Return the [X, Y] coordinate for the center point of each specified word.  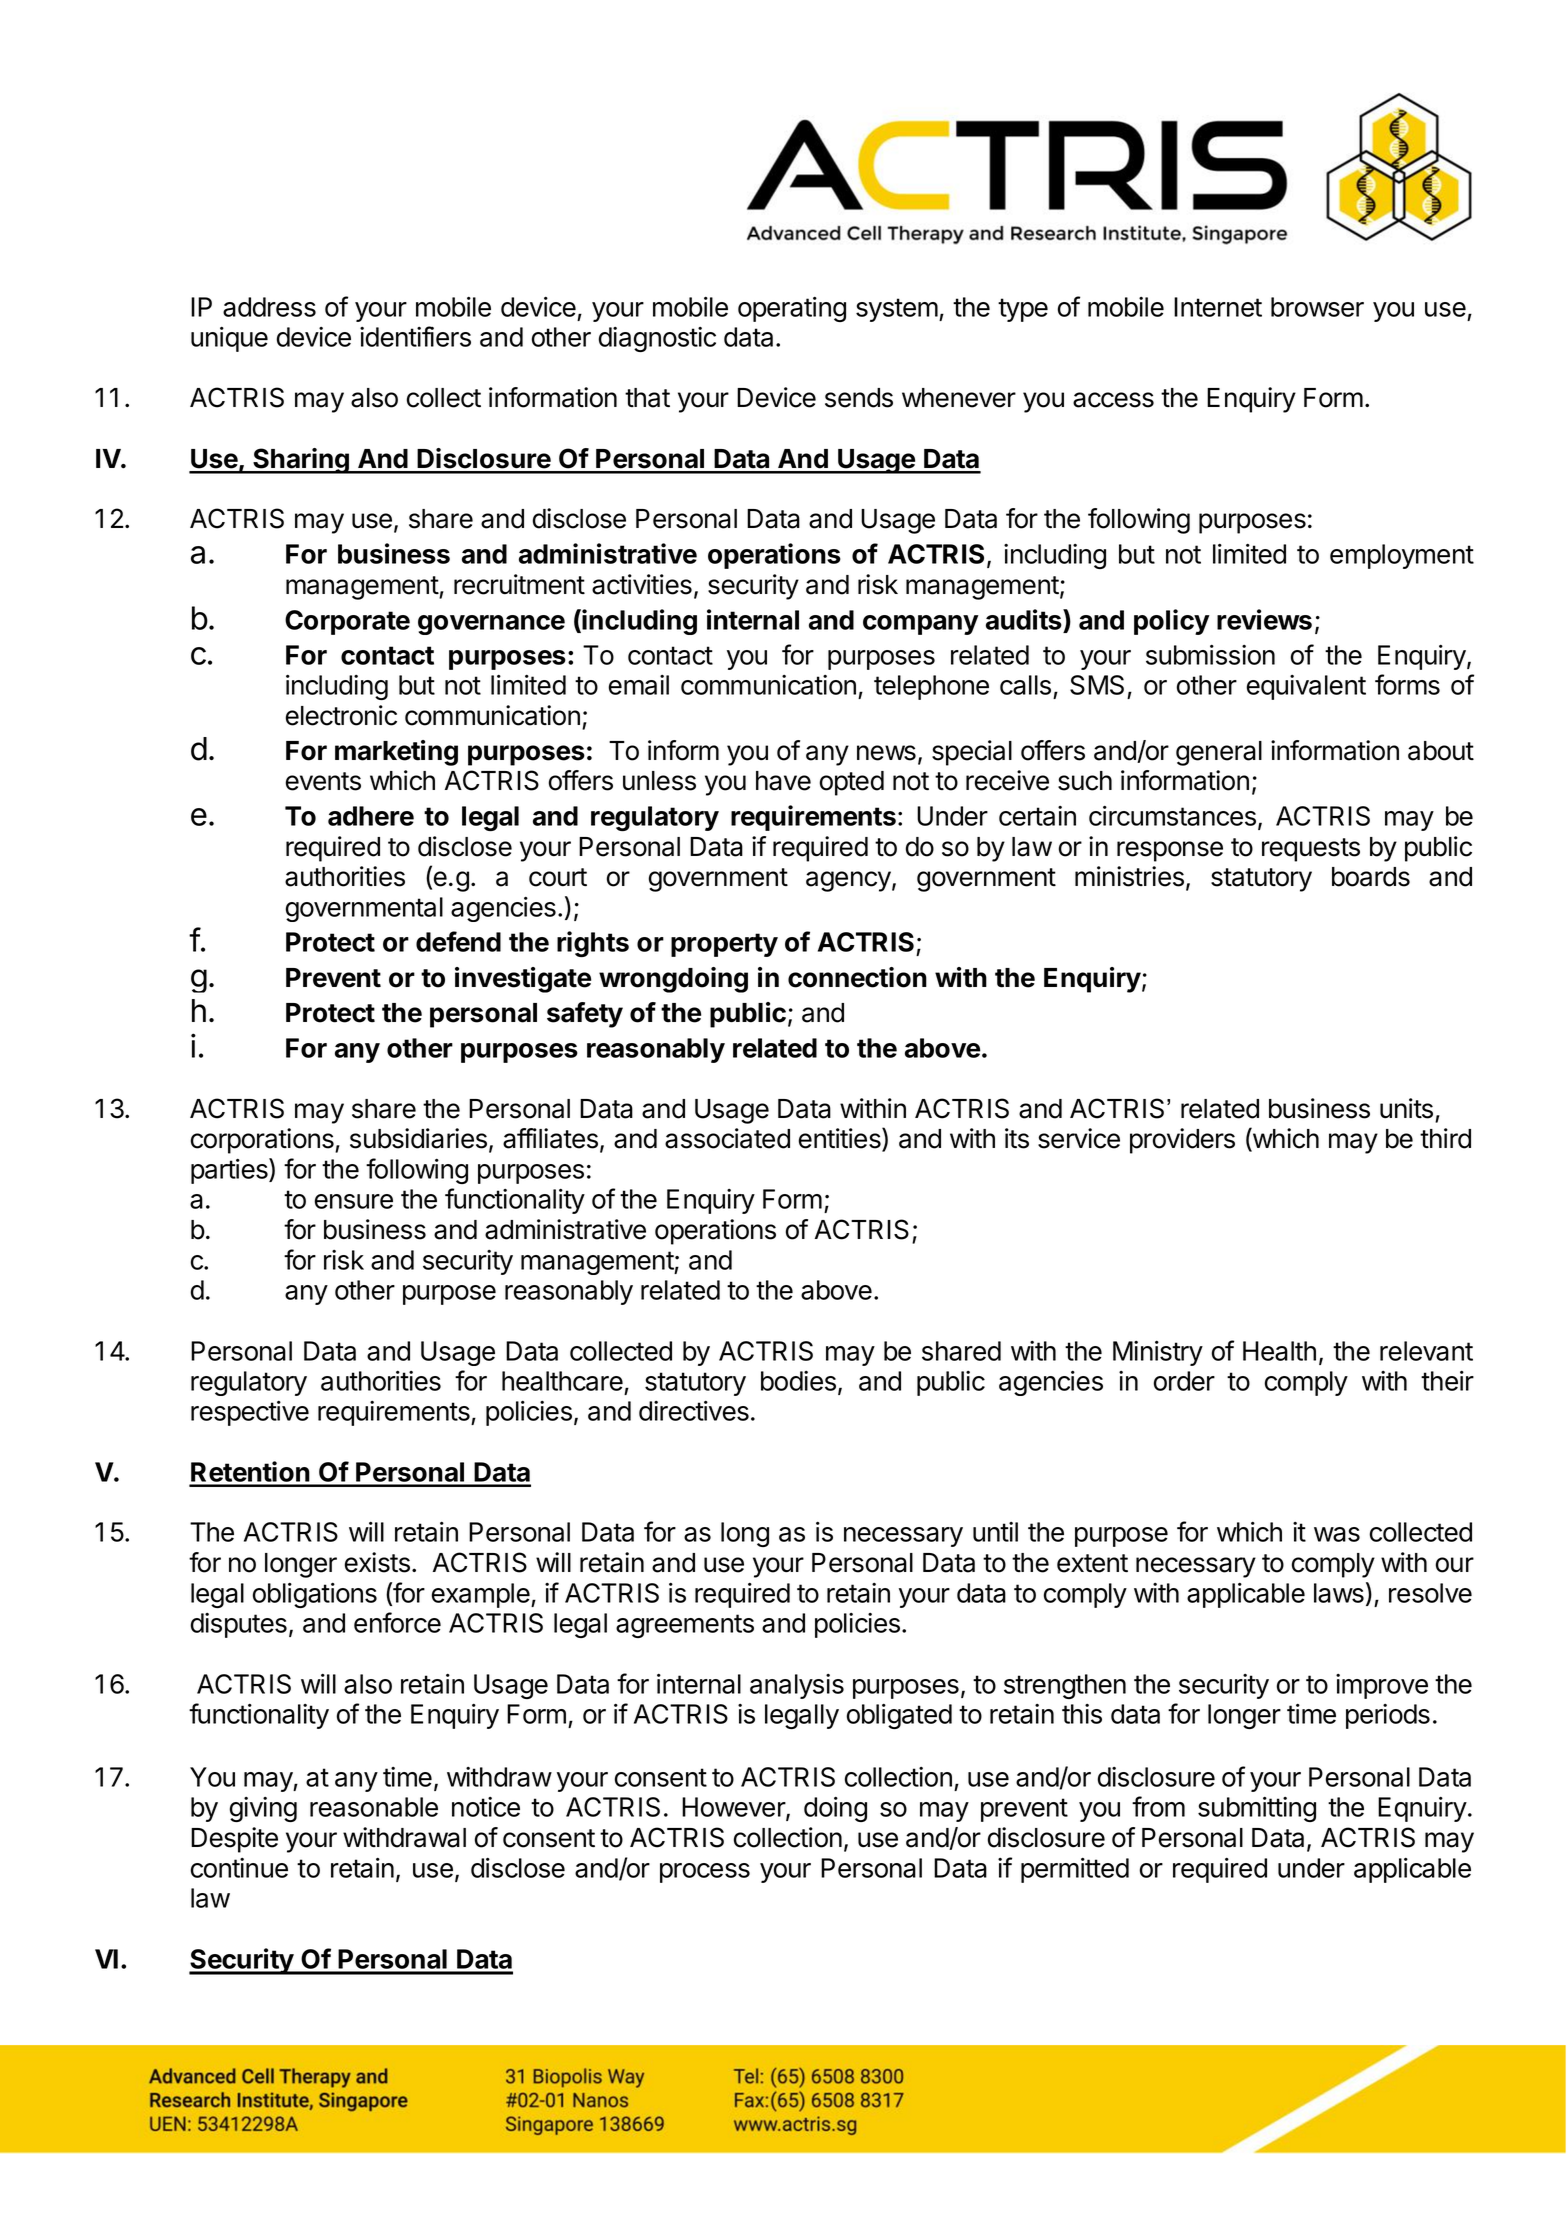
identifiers [415, 336]
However [734, 1808]
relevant [1426, 1351]
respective [250, 1413]
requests [1311, 850]
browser [1317, 307]
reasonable [374, 1807]
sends [859, 398]
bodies [798, 1381]
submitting [1257, 1809]
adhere [371, 816]
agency [848, 881]
